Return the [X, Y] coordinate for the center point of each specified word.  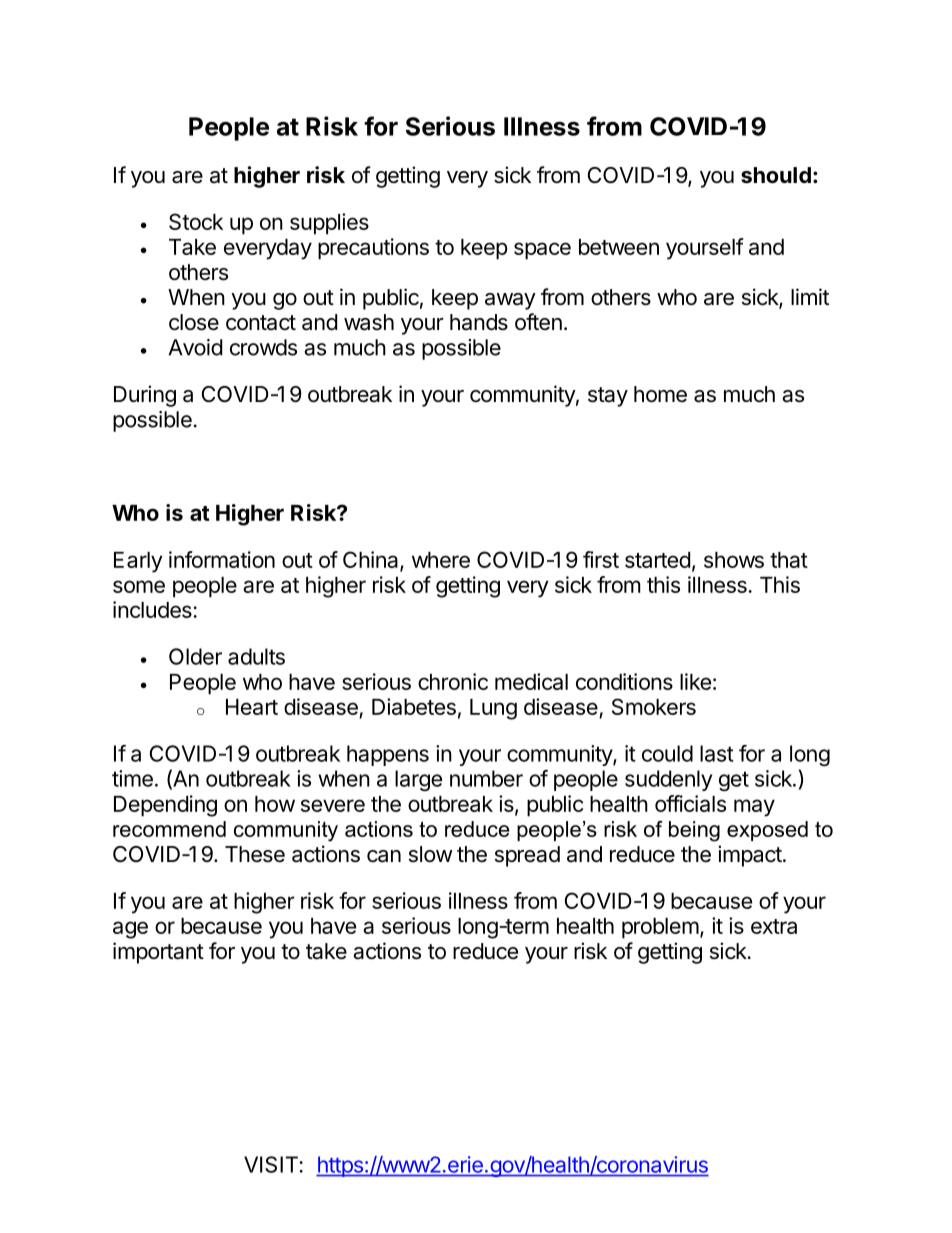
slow [431, 854]
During [145, 396]
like [695, 681]
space [542, 251]
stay [608, 397]
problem [660, 928]
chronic [453, 681]
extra [774, 926]
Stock [196, 221]
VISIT [272, 1164]
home [660, 394]
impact [750, 856]
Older [195, 656]
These [255, 854]
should [776, 175]
